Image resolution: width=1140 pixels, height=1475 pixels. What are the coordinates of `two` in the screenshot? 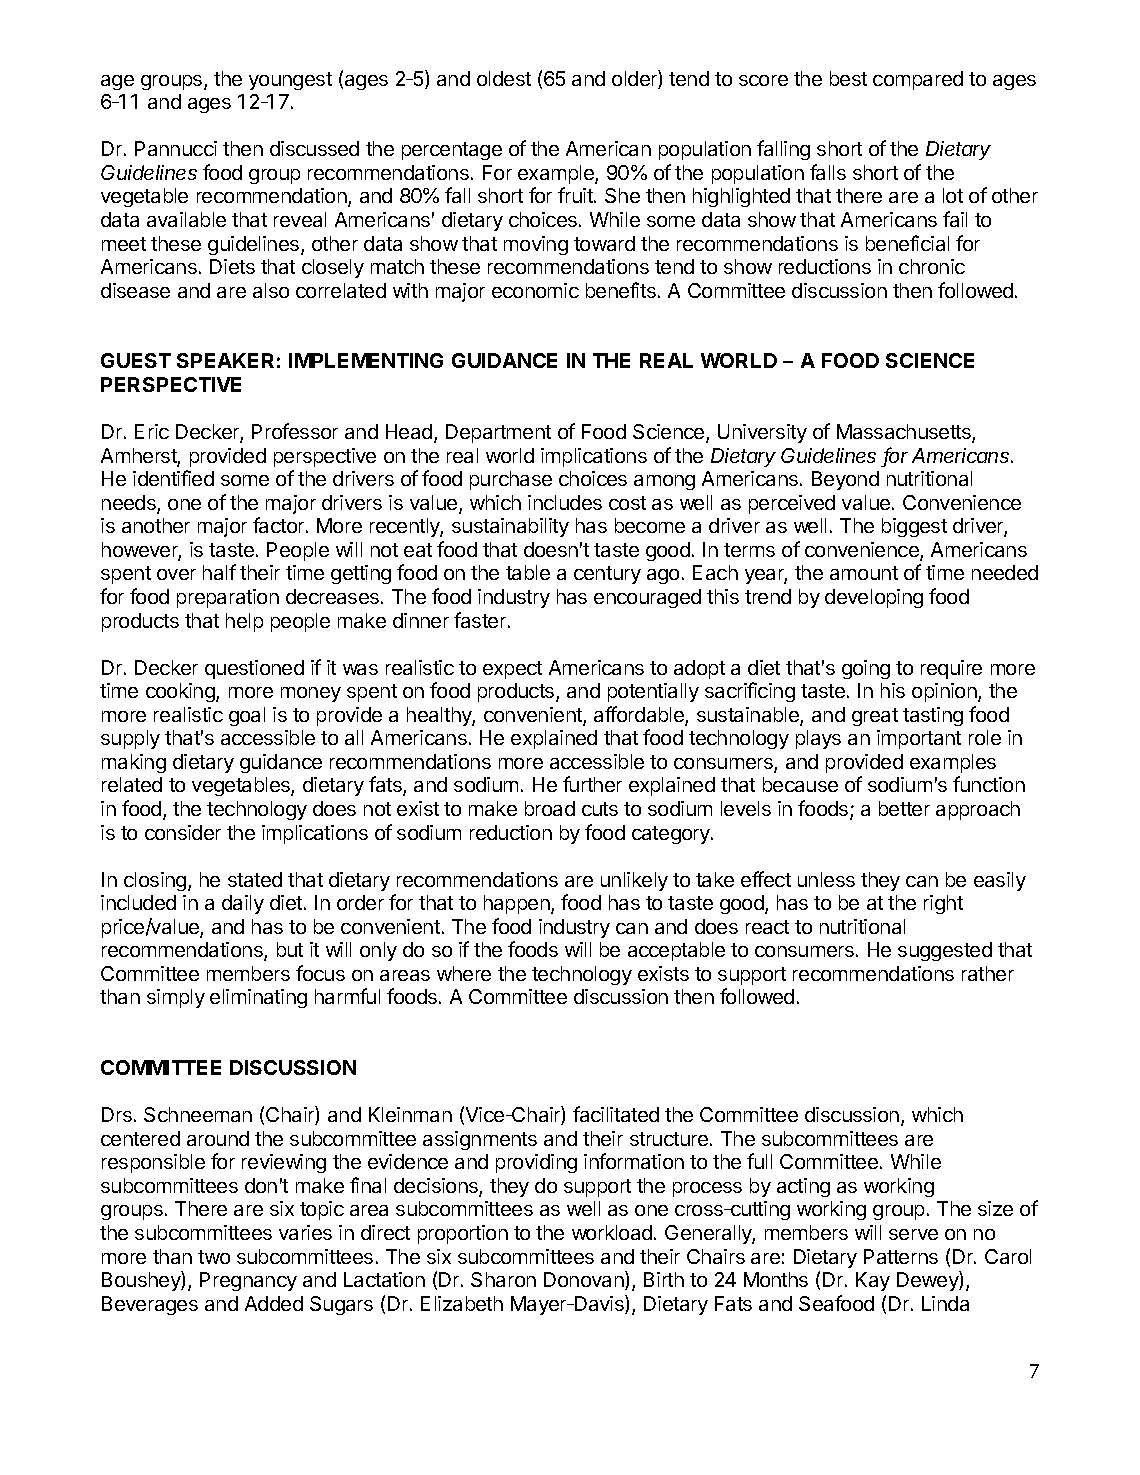 It's located at (214, 1257).
